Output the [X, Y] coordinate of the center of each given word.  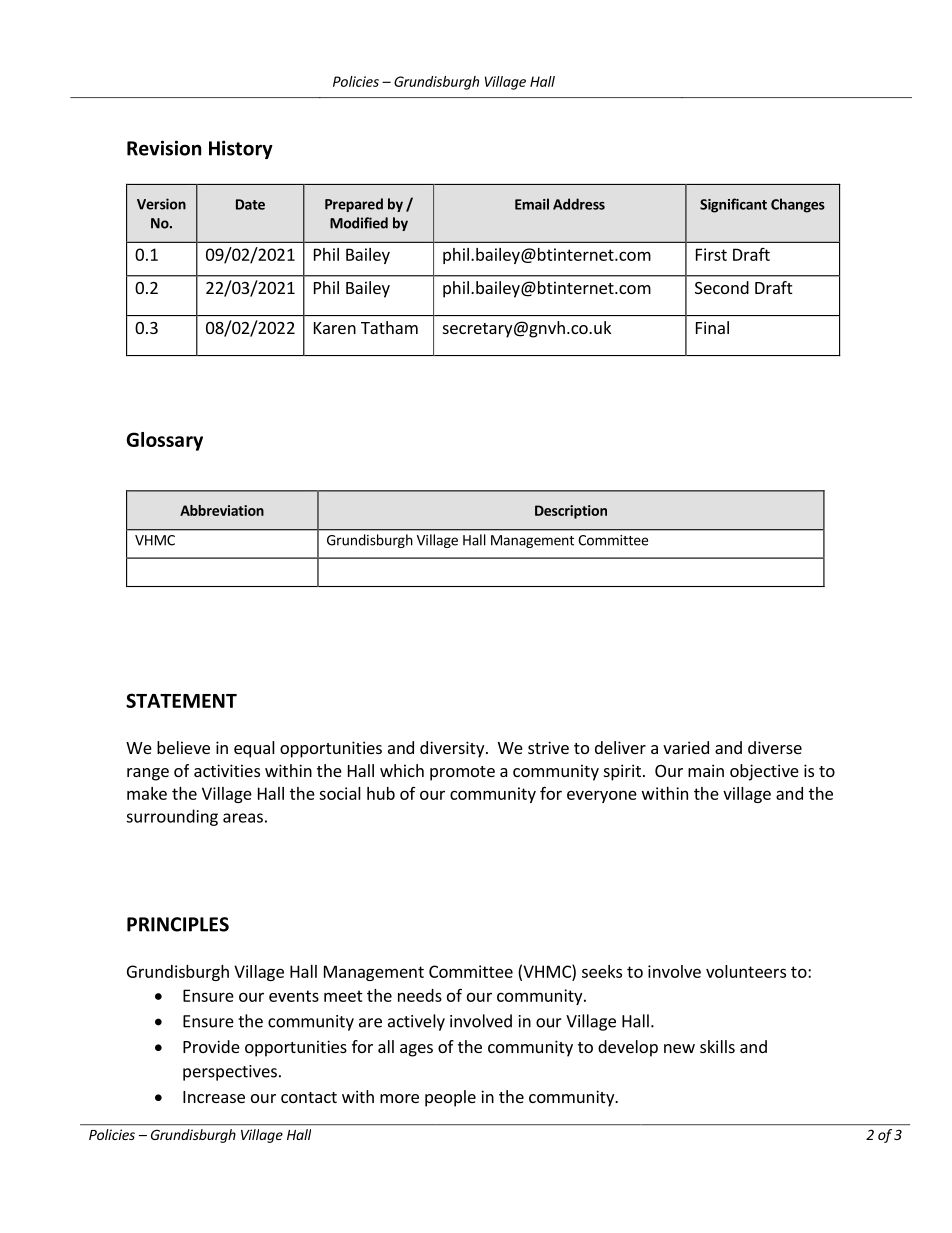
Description [571, 512]
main [706, 770]
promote [462, 773]
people [450, 1098]
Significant [733, 205]
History [241, 149]
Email [532, 204]
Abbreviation [222, 510]
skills [717, 1046]
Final [712, 327]
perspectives [230, 1073]
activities [227, 770]
